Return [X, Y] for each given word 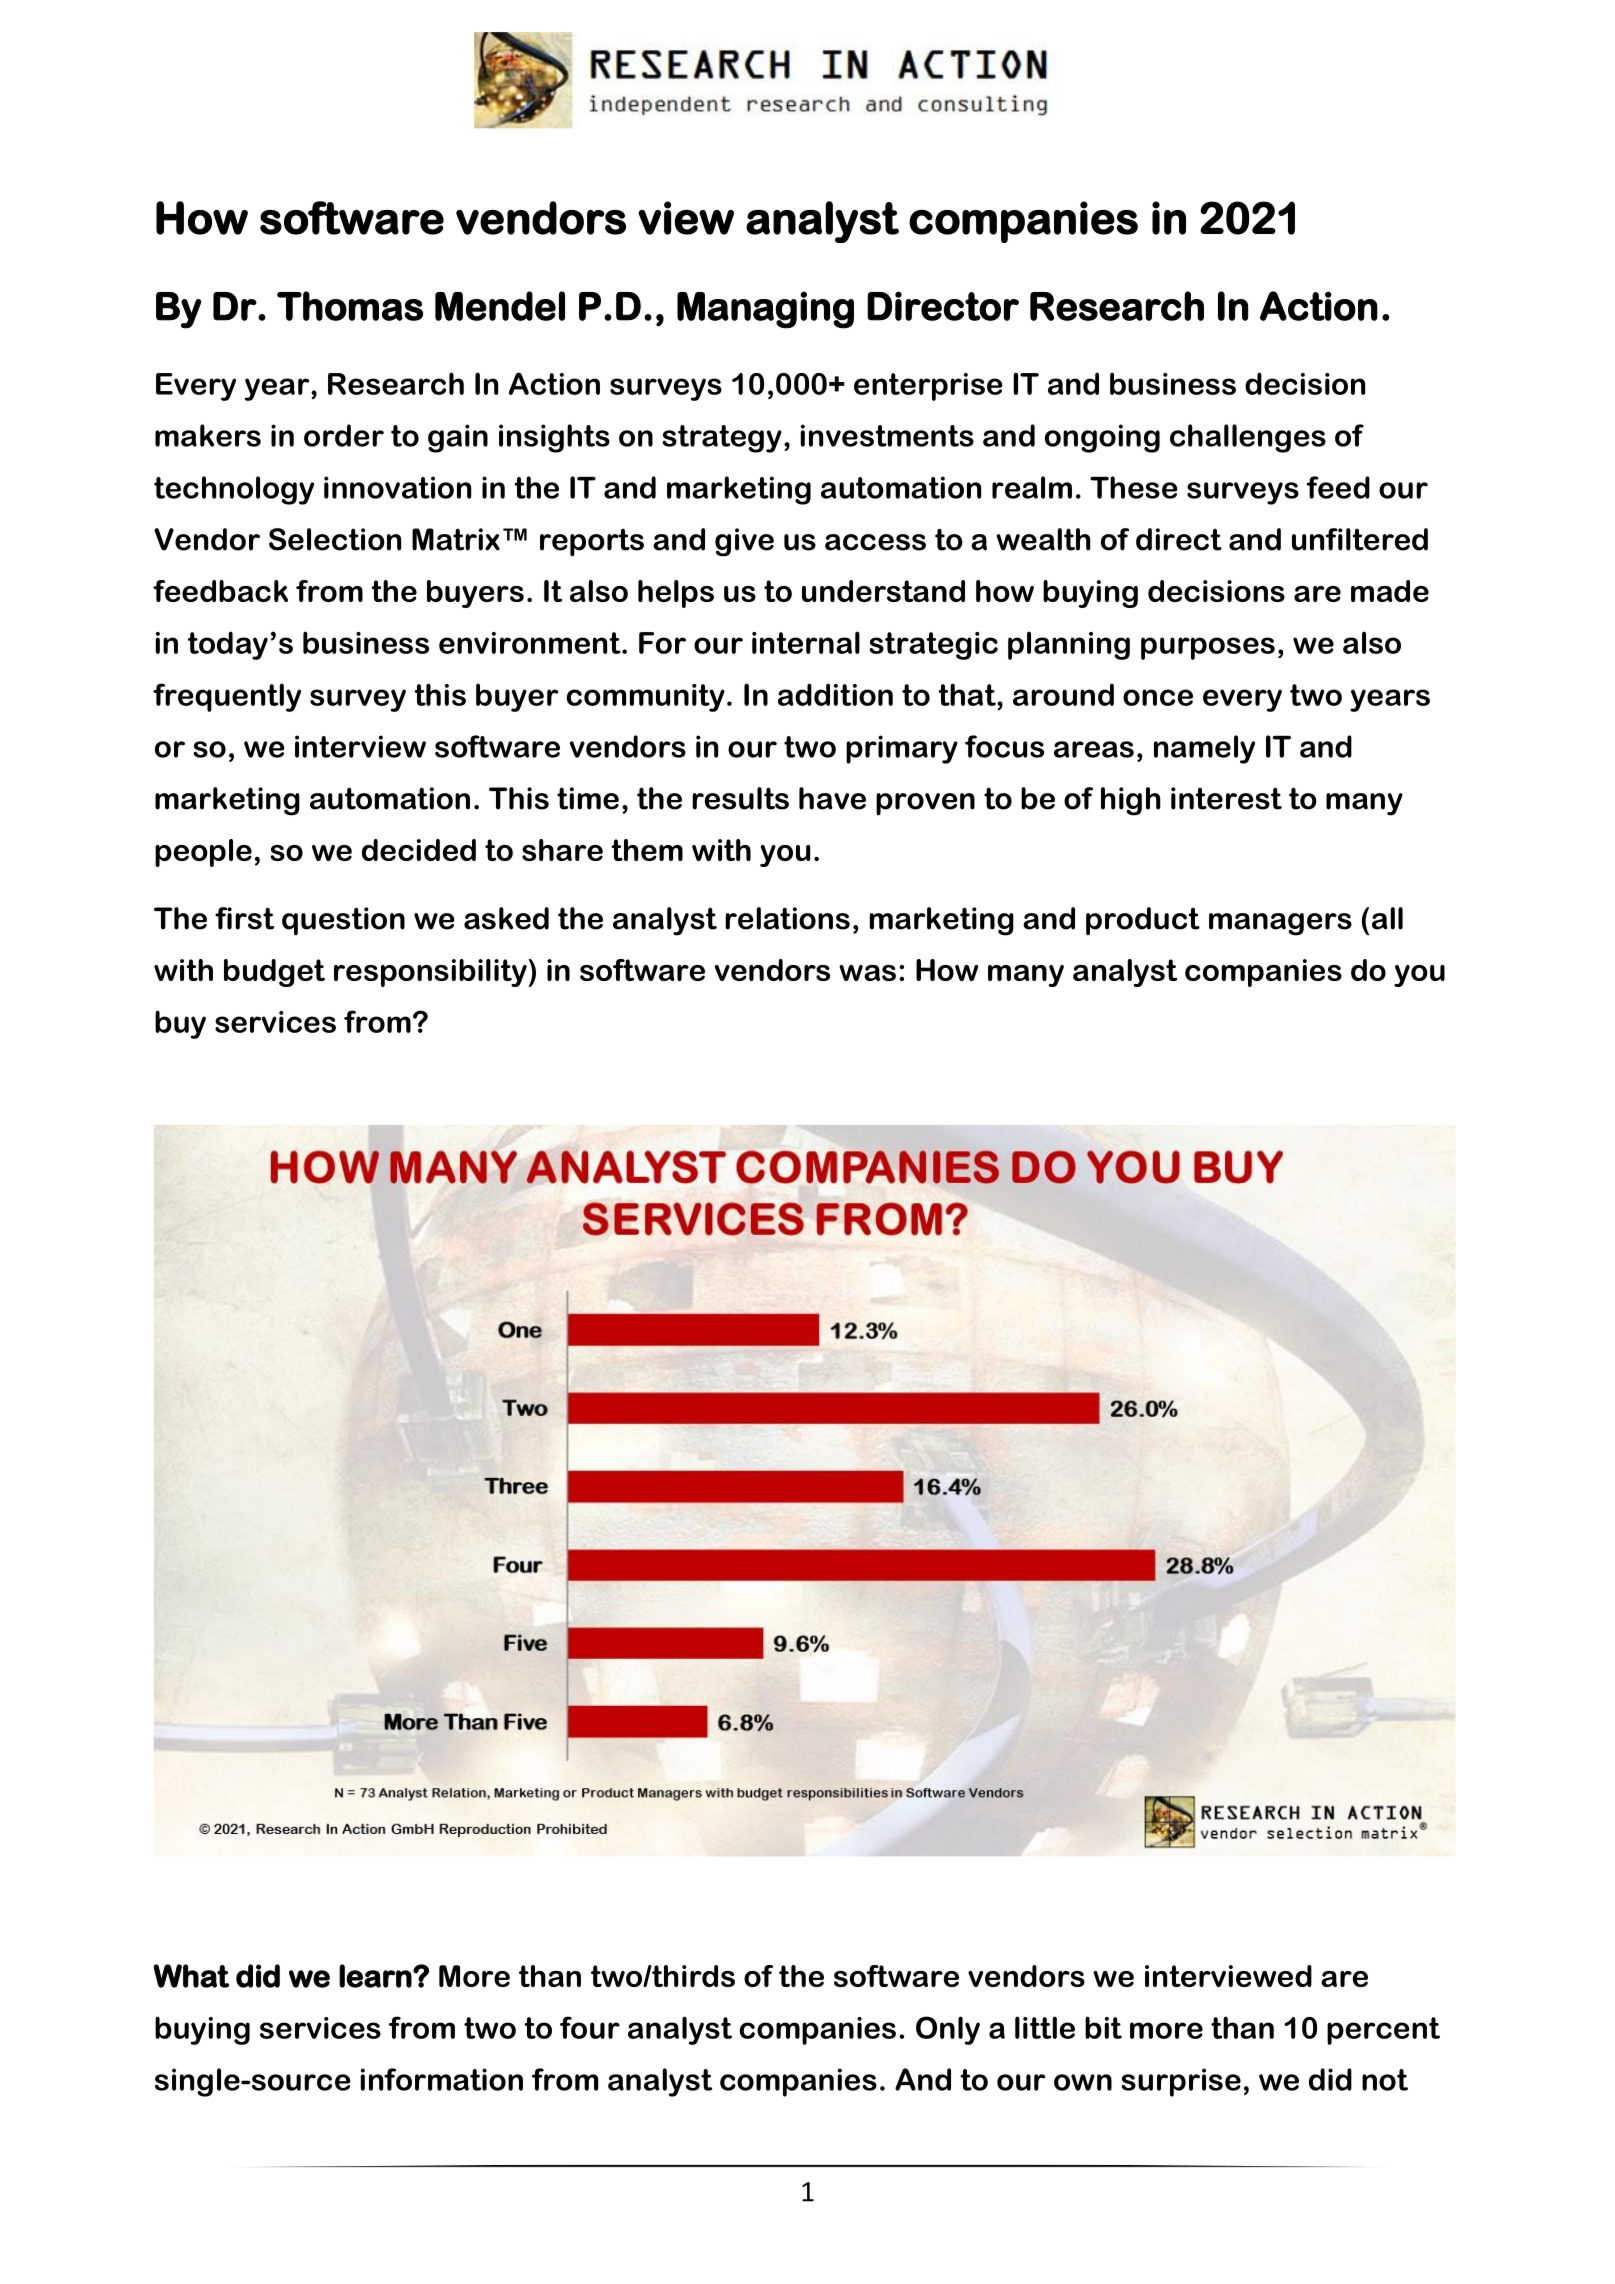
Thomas [350, 306]
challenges [1248, 438]
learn [375, 1976]
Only [948, 2030]
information [442, 2079]
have [832, 798]
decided [419, 850]
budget [274, 973]
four [590, 2027]
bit [1103, 2027]
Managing [765, 310]
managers [1280, 924]
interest [1226, 798]
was [867, 973]
